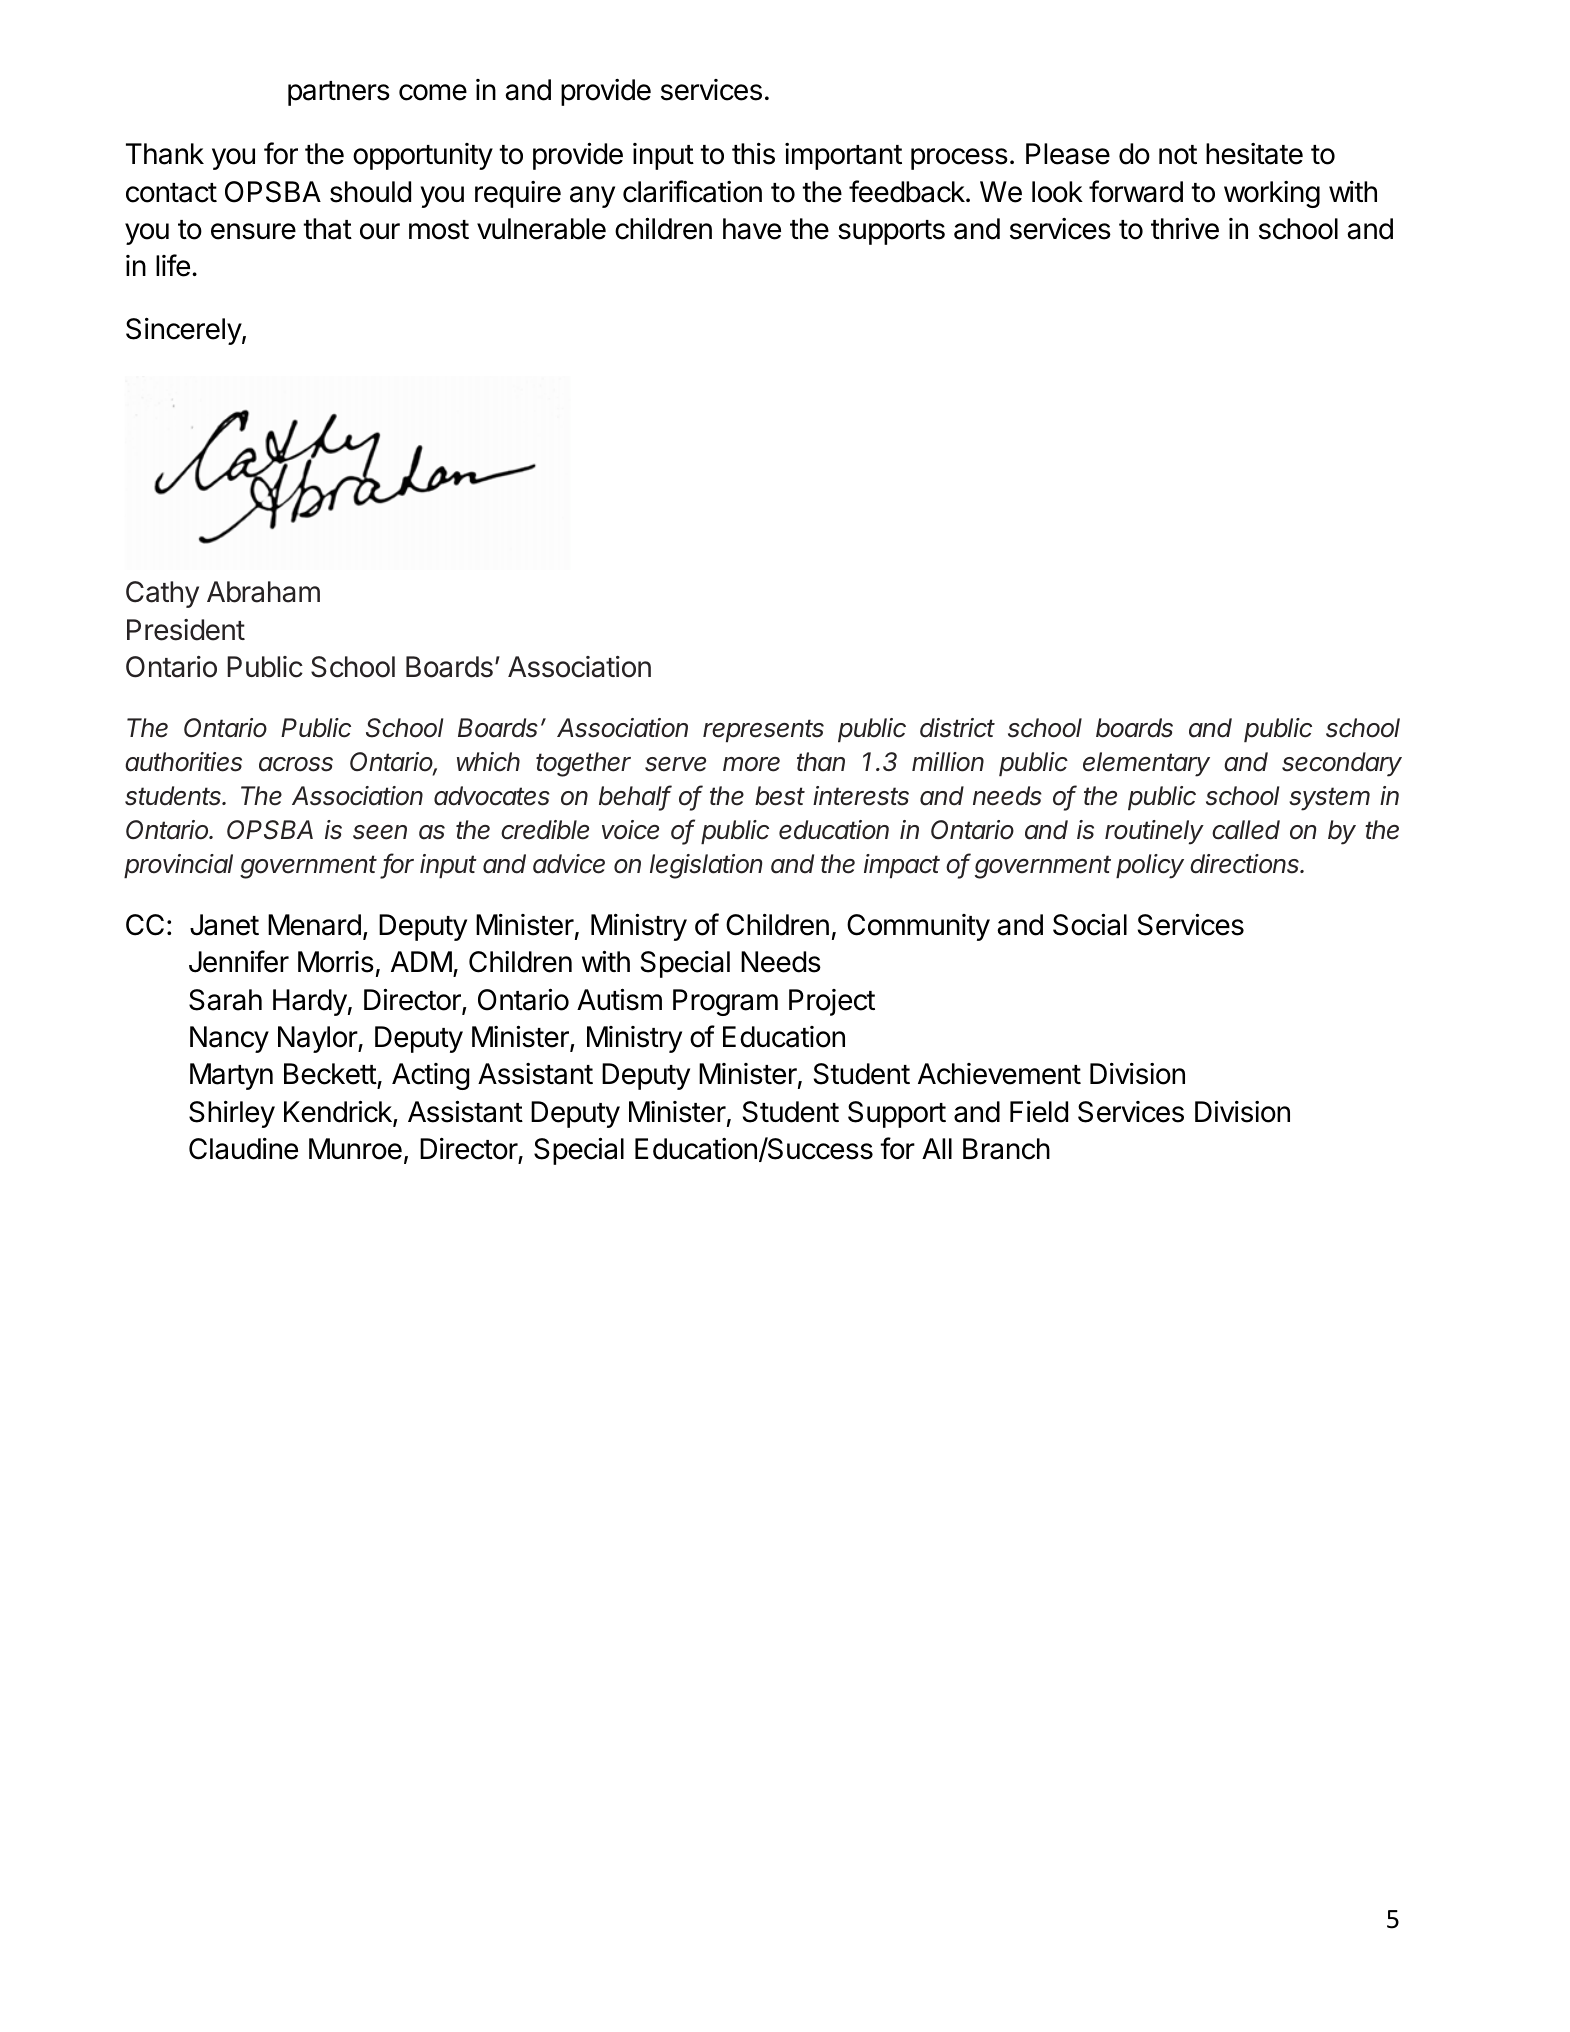 The height and width of the document is (2032, 1570). Describe the element at coordinates (763, 730) in the document. I see `represents` at that location.
